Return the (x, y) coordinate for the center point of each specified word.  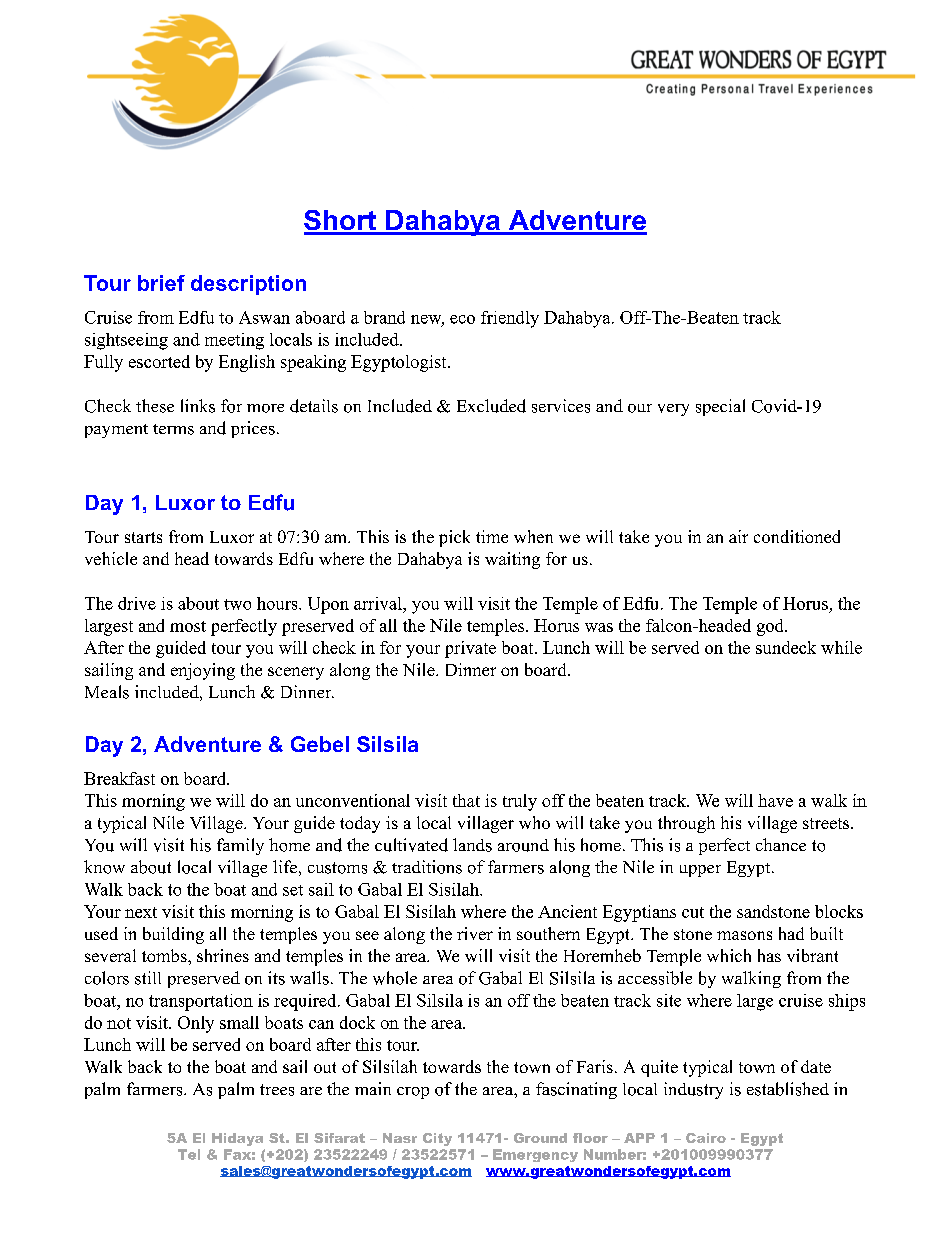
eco (462, 319)
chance (781, 844)
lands (472, 845)
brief (161, 283)
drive (137, 603)
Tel (189, 1154)
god (771, 627)
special (720, 407)
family (240, 846)
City (437, 1139)
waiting (512, 560)
